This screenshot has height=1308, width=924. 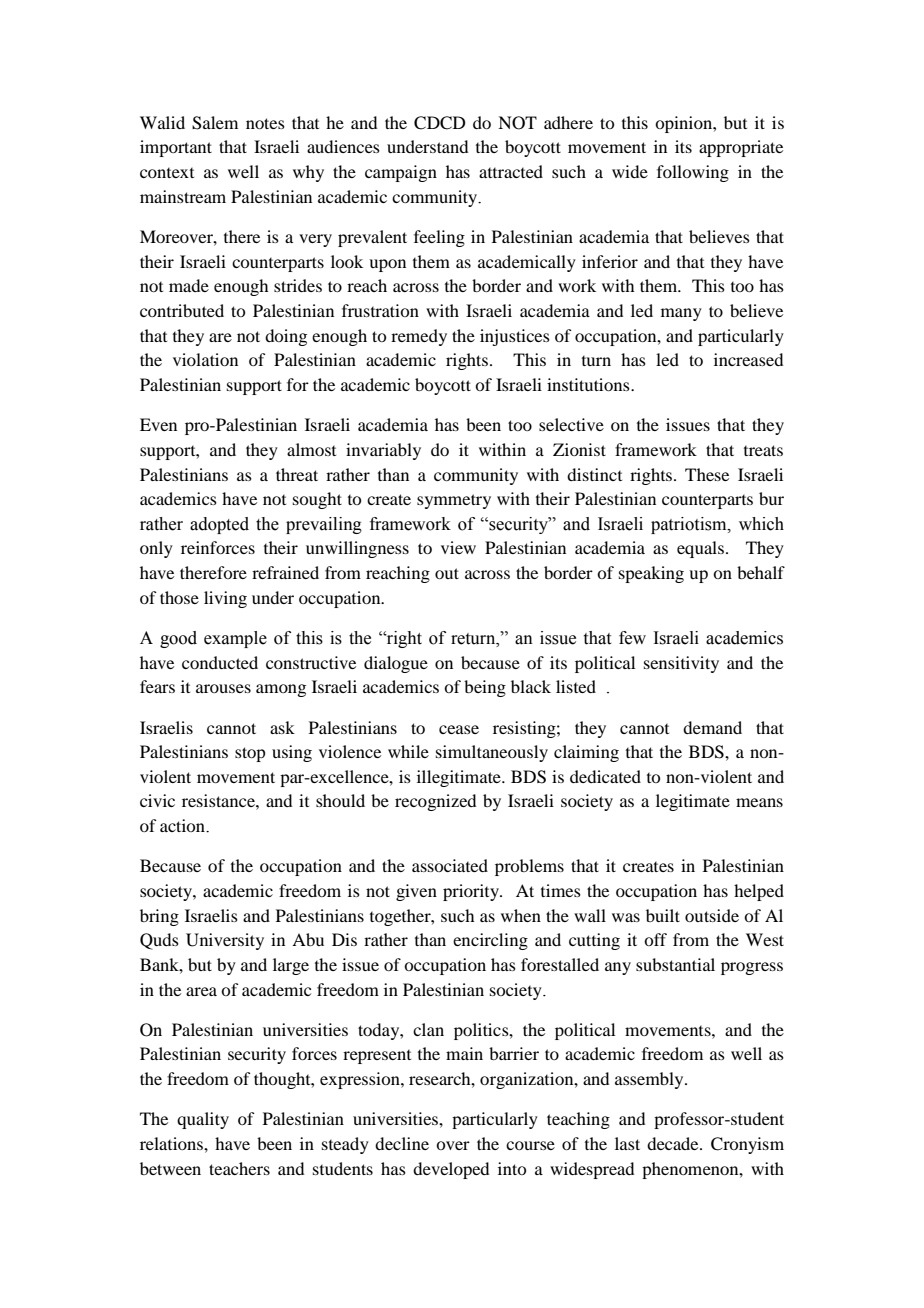 I want to click on Salem, so click(x=215, y=123).
